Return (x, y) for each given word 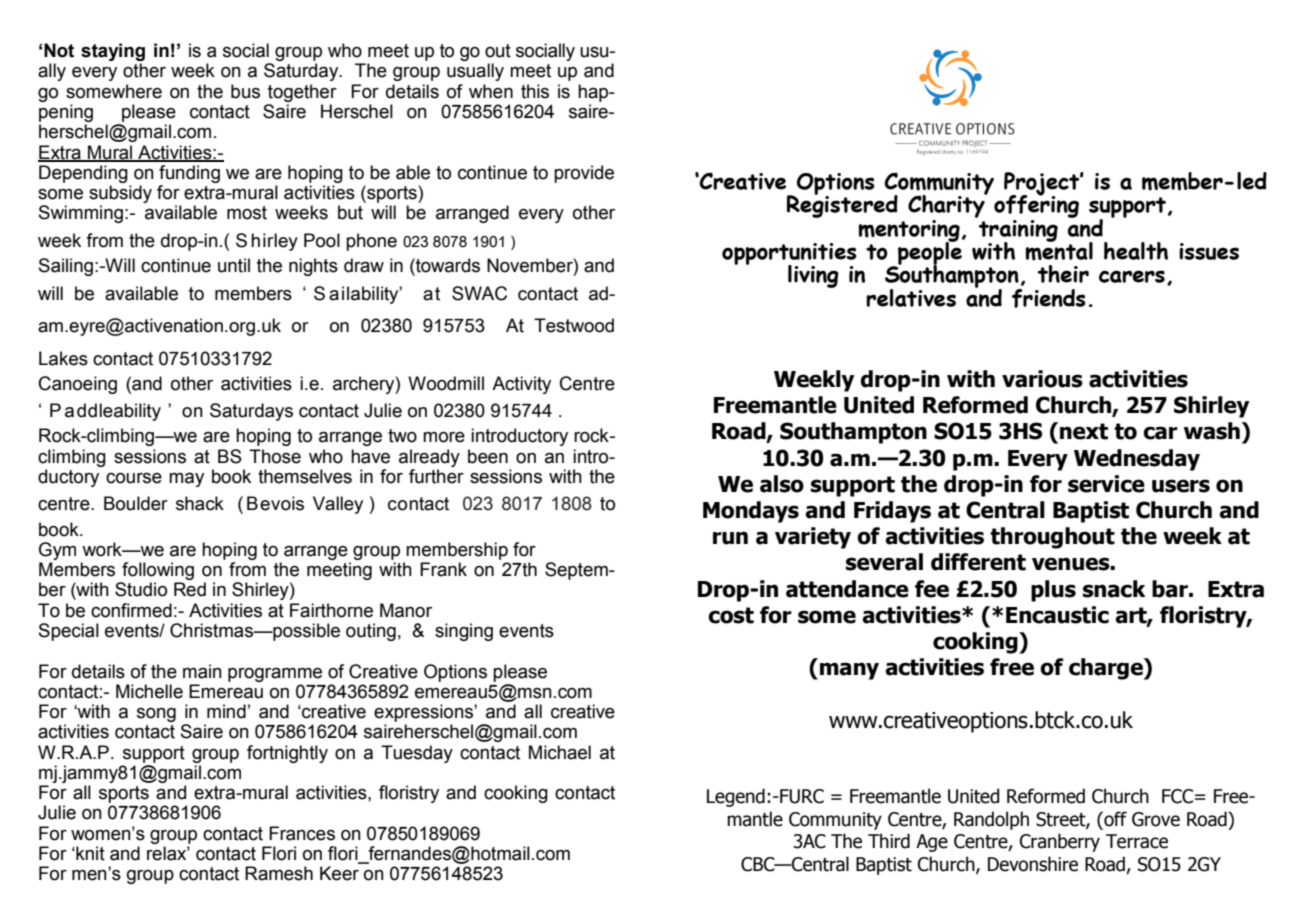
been (488, 456)
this (535, 91)
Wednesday (1137, 460)
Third (889, 841)
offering (1036, 207)
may (186, 479)
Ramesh (279, 873)
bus (245, 91)
